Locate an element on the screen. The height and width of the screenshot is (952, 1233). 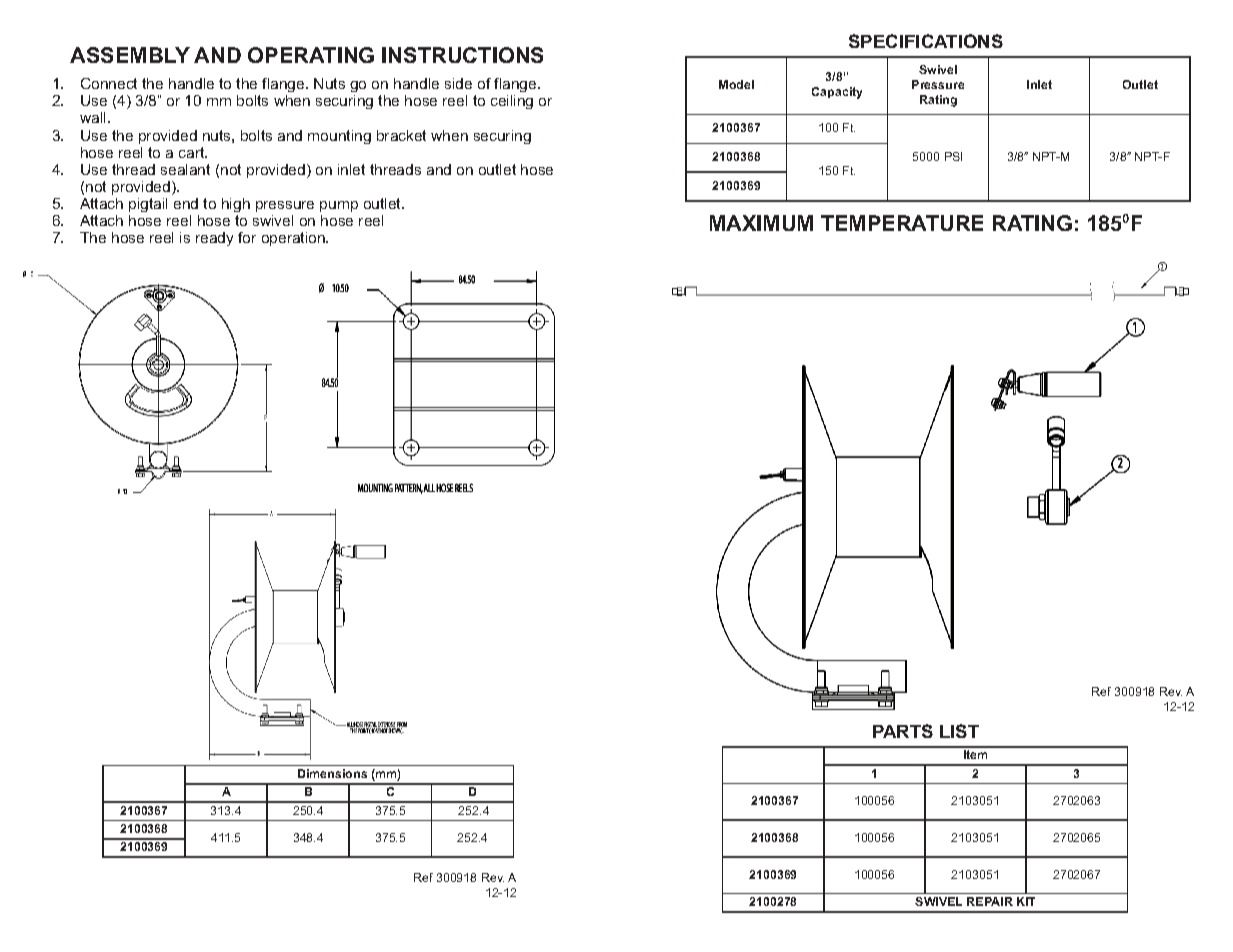
SPECIFICATIONS is located at coordinates (926, 41).
